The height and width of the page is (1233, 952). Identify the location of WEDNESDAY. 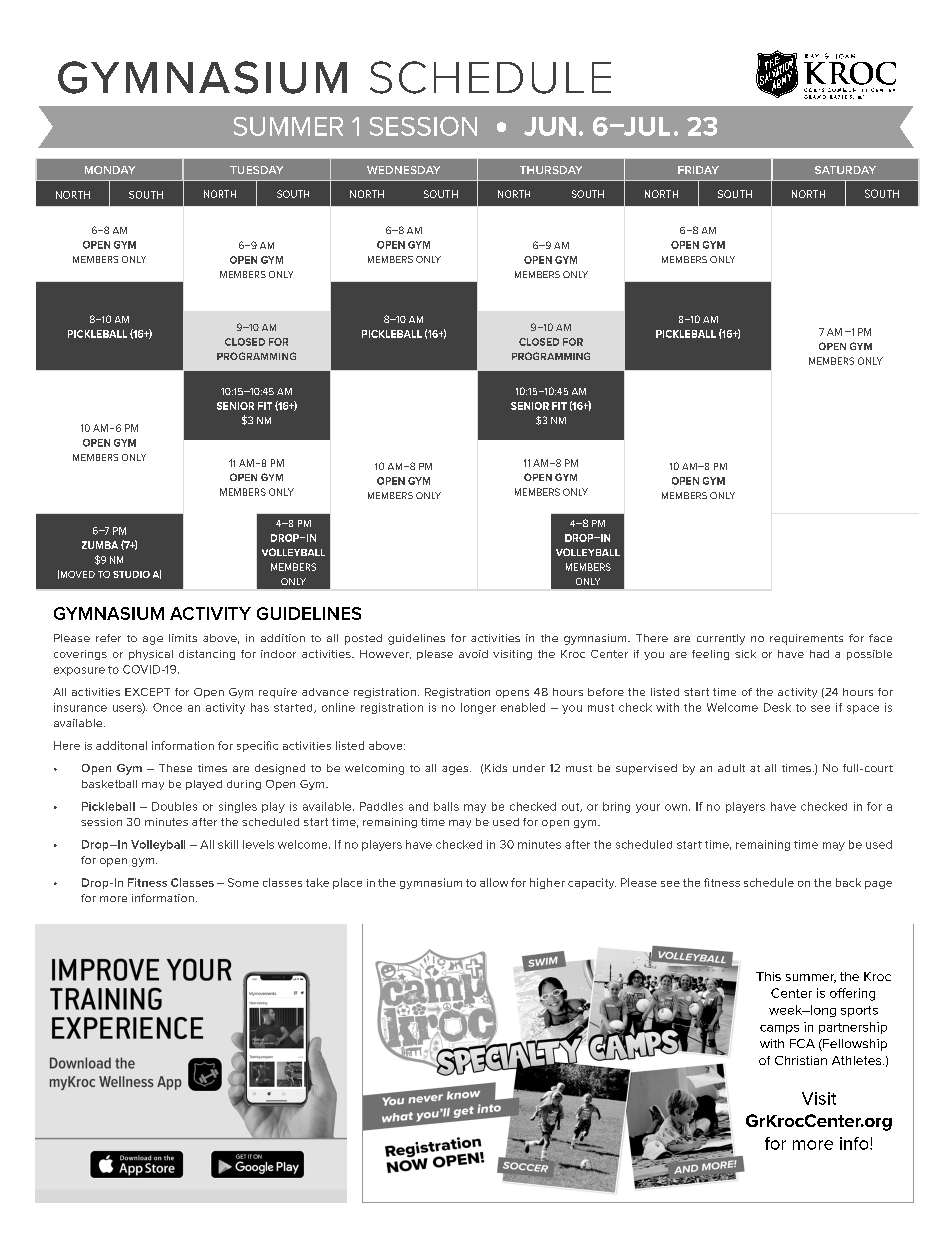
(403, 170).
